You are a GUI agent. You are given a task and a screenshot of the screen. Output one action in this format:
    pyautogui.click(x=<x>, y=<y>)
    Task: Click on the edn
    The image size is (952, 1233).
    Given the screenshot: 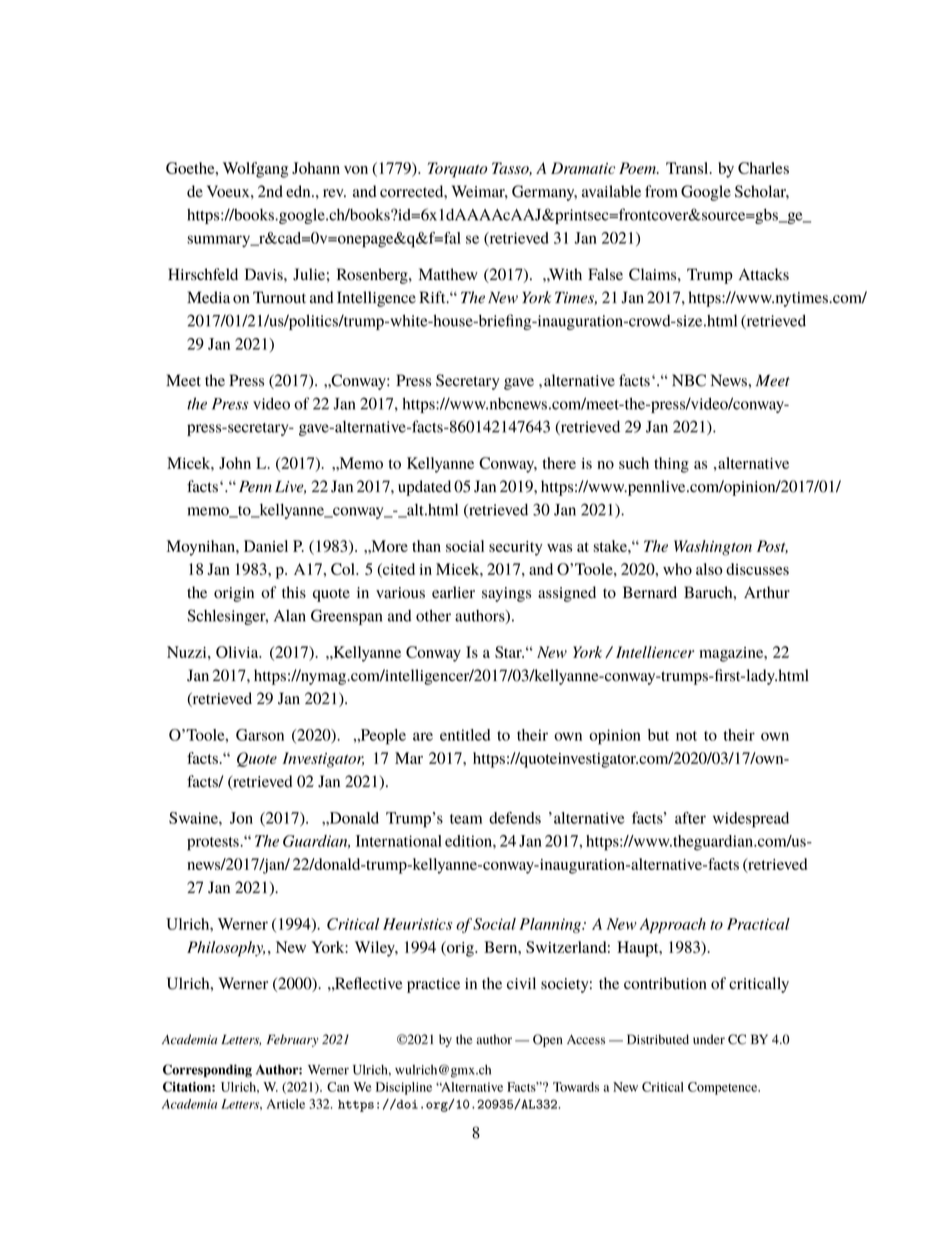 What is the action you would take?
    pyautogui.click(x=299, y=191)
